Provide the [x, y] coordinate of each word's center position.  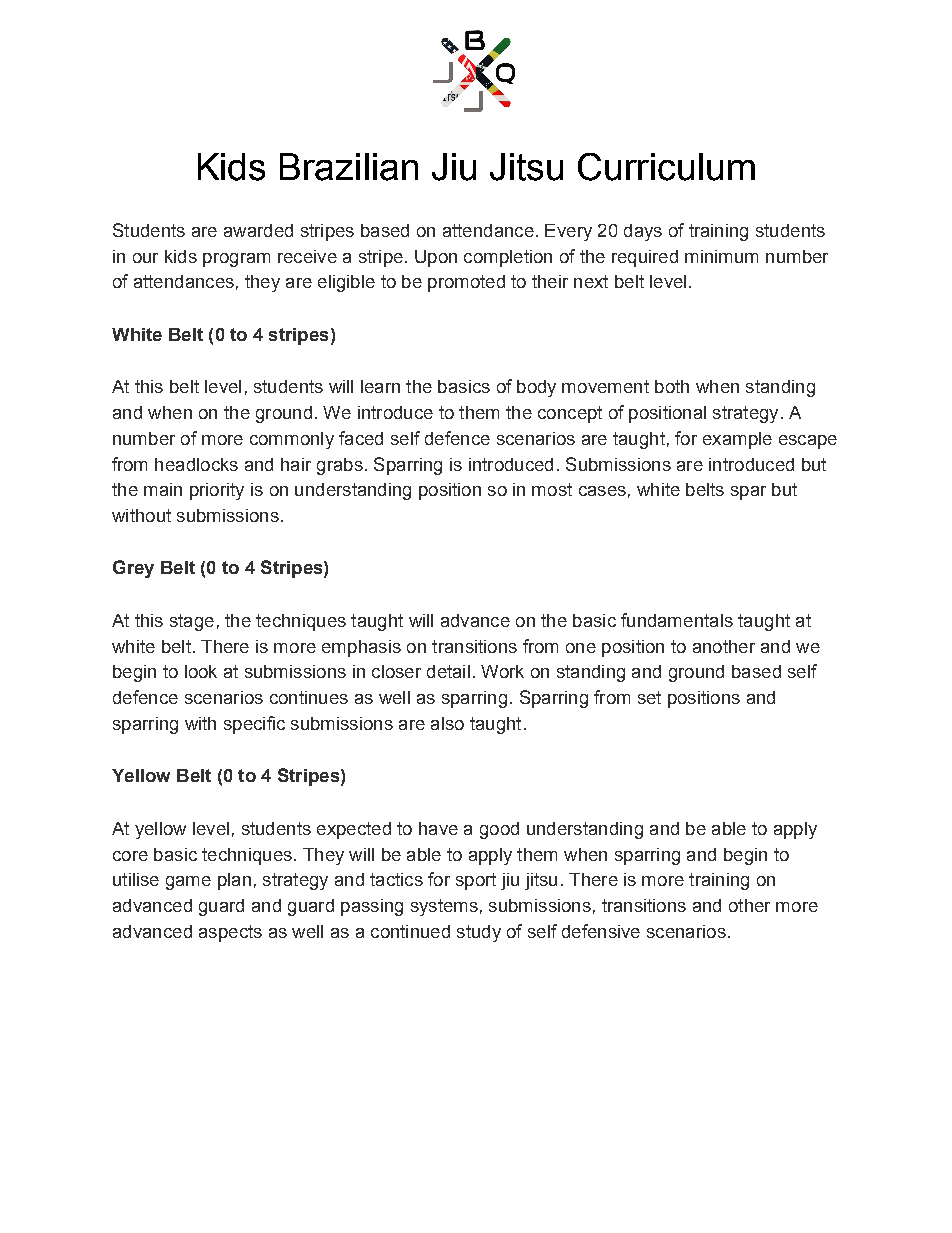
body [536, 388]
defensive [601, 931]
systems [444, 907]
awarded [258, 230]
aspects [230, 933]
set [649, 697]
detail [448, 671]
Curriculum [666, 167]
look [201, 671]
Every [568, 232]
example [737, 440]
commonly [292, 440]
